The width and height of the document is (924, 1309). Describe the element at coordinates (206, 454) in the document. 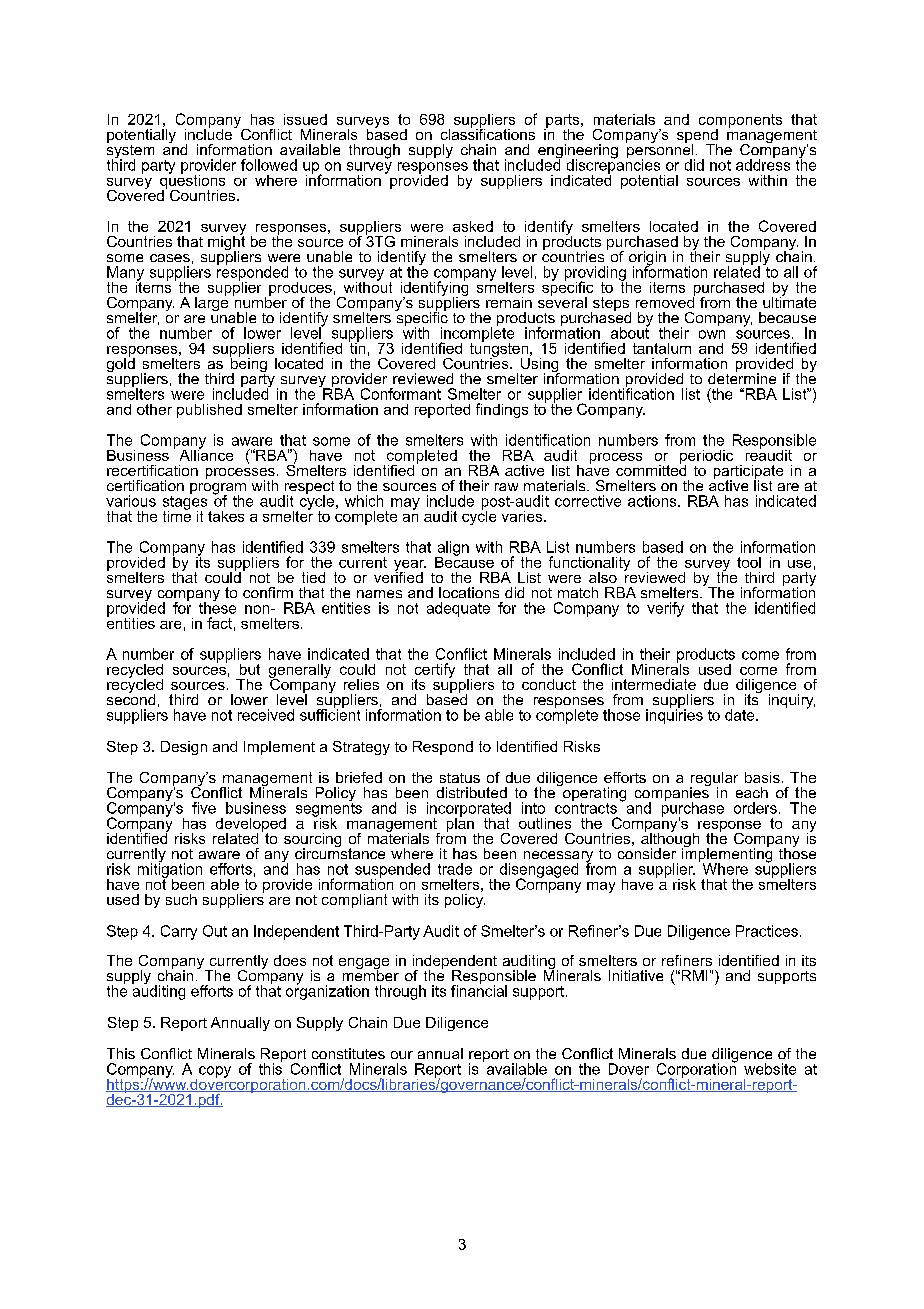

I see `Alliance` at that location.
